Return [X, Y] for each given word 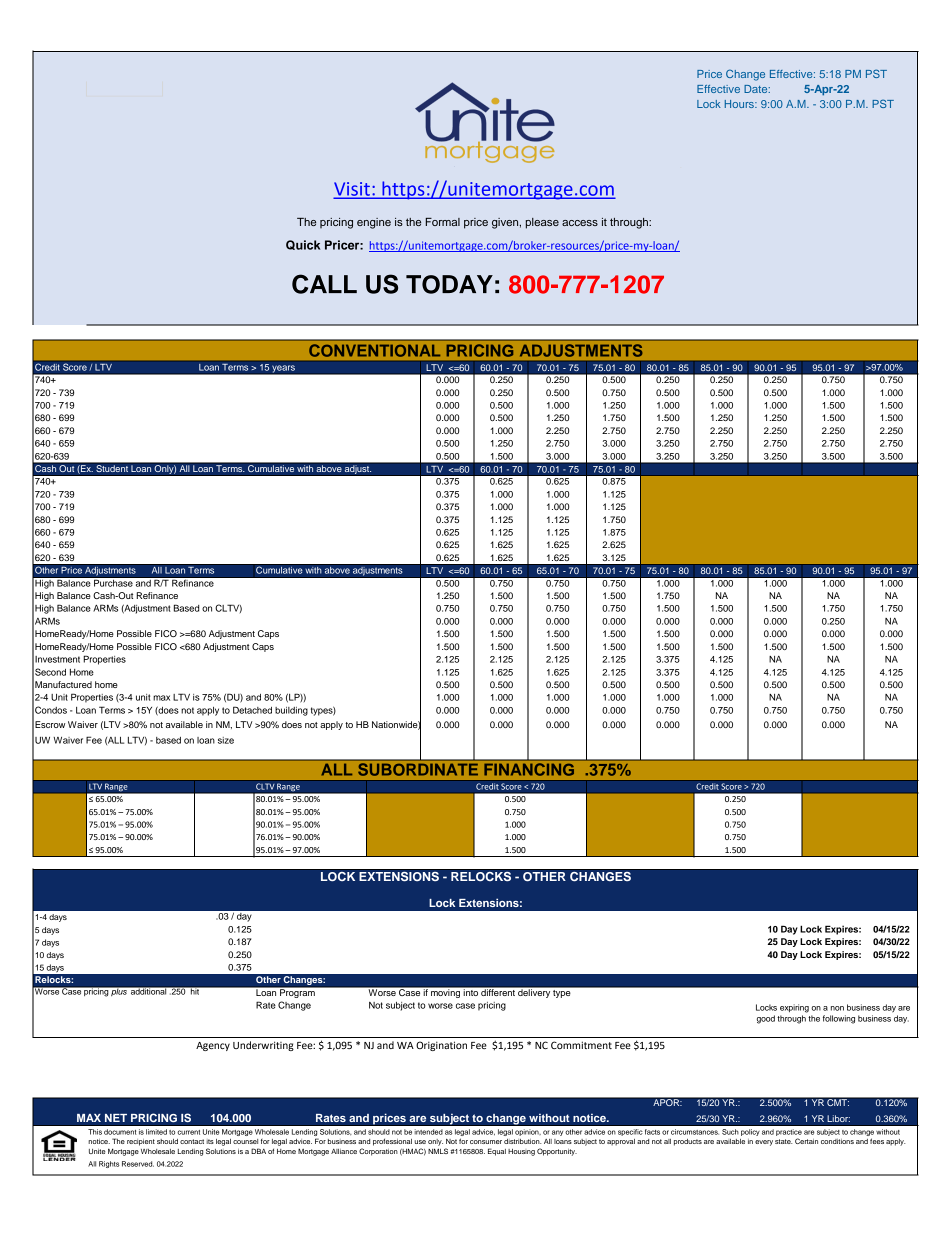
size [226, 740]
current [188, 1132]
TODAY [449, 284]
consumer [486, 1142]
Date [757, 89]
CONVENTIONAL [374, 350]
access [580, 223]
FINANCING [529, 769]
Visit [353, 190]
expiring [794, 1008]
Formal [443, 222]
